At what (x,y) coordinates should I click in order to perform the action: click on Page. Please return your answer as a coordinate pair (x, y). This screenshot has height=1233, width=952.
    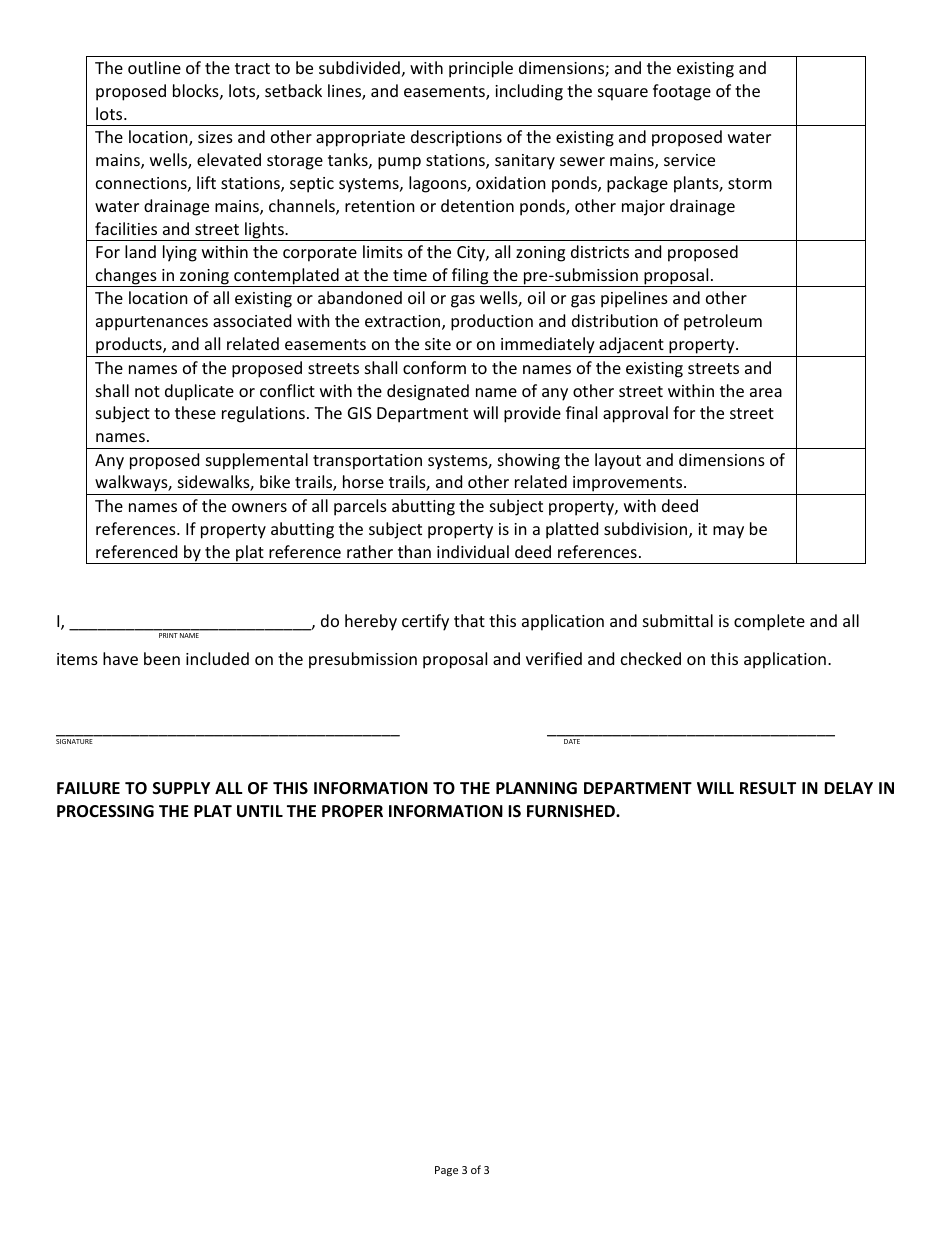
    Looking at the image, I should click on (446, 1171).
